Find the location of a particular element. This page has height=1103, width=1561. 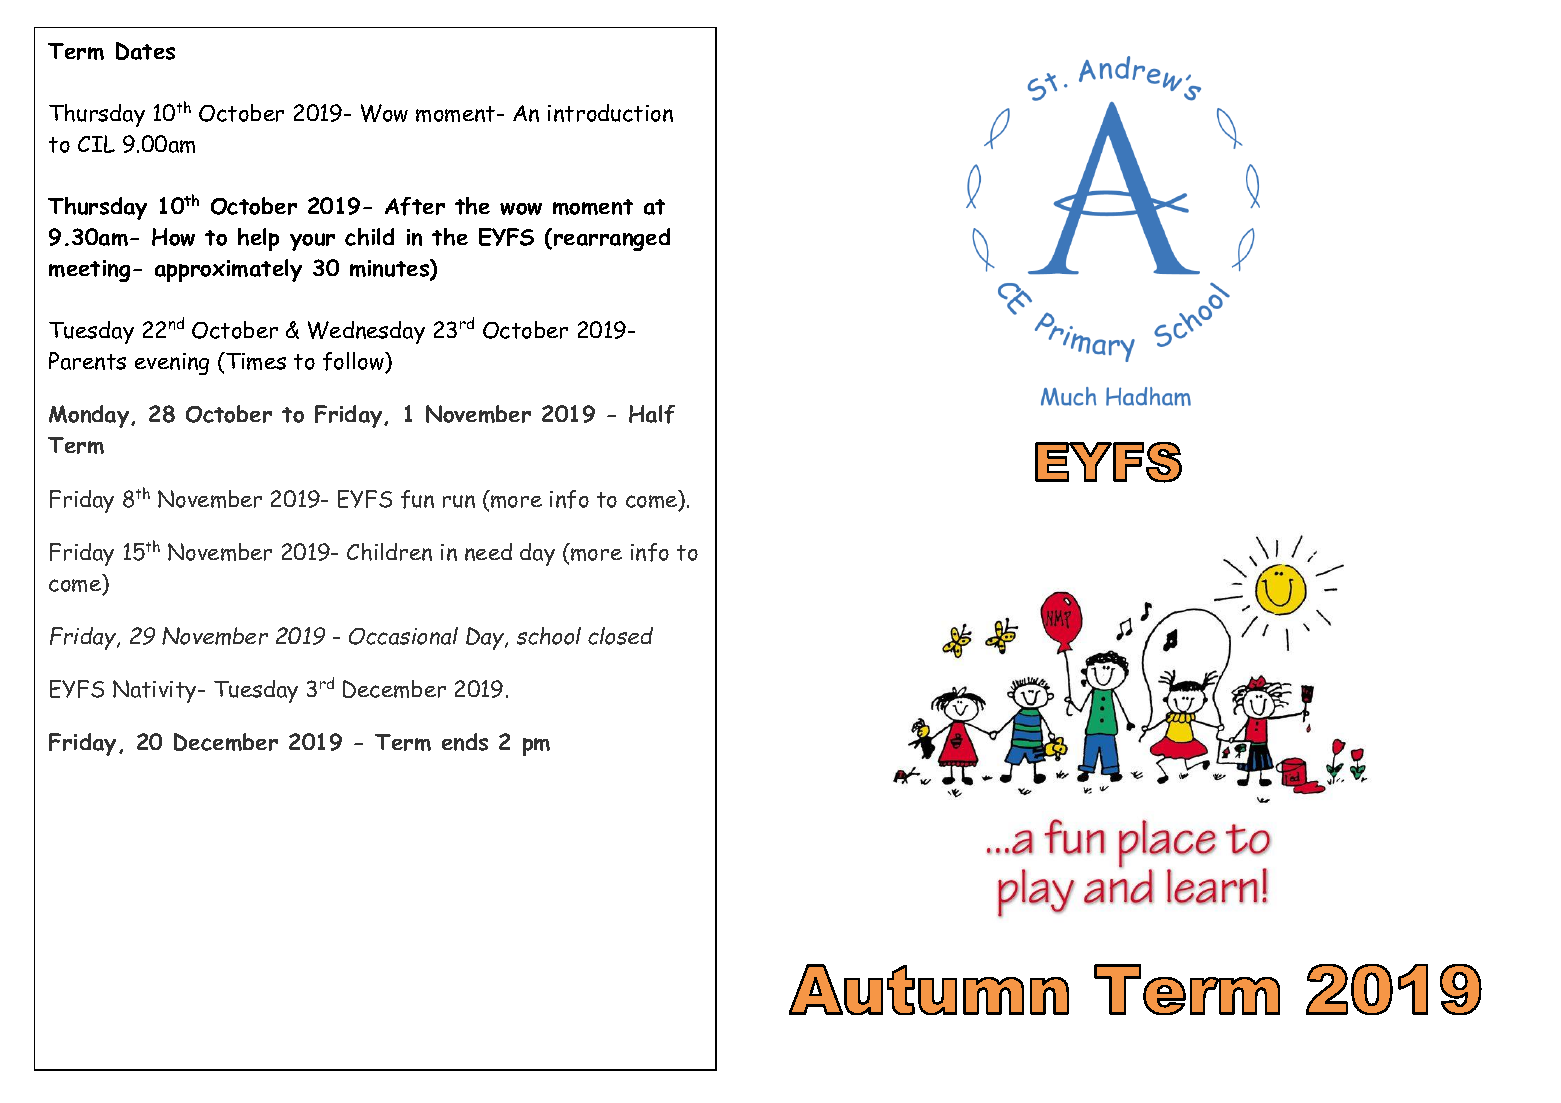

Wednesday is located at coordinates (366, 332).
